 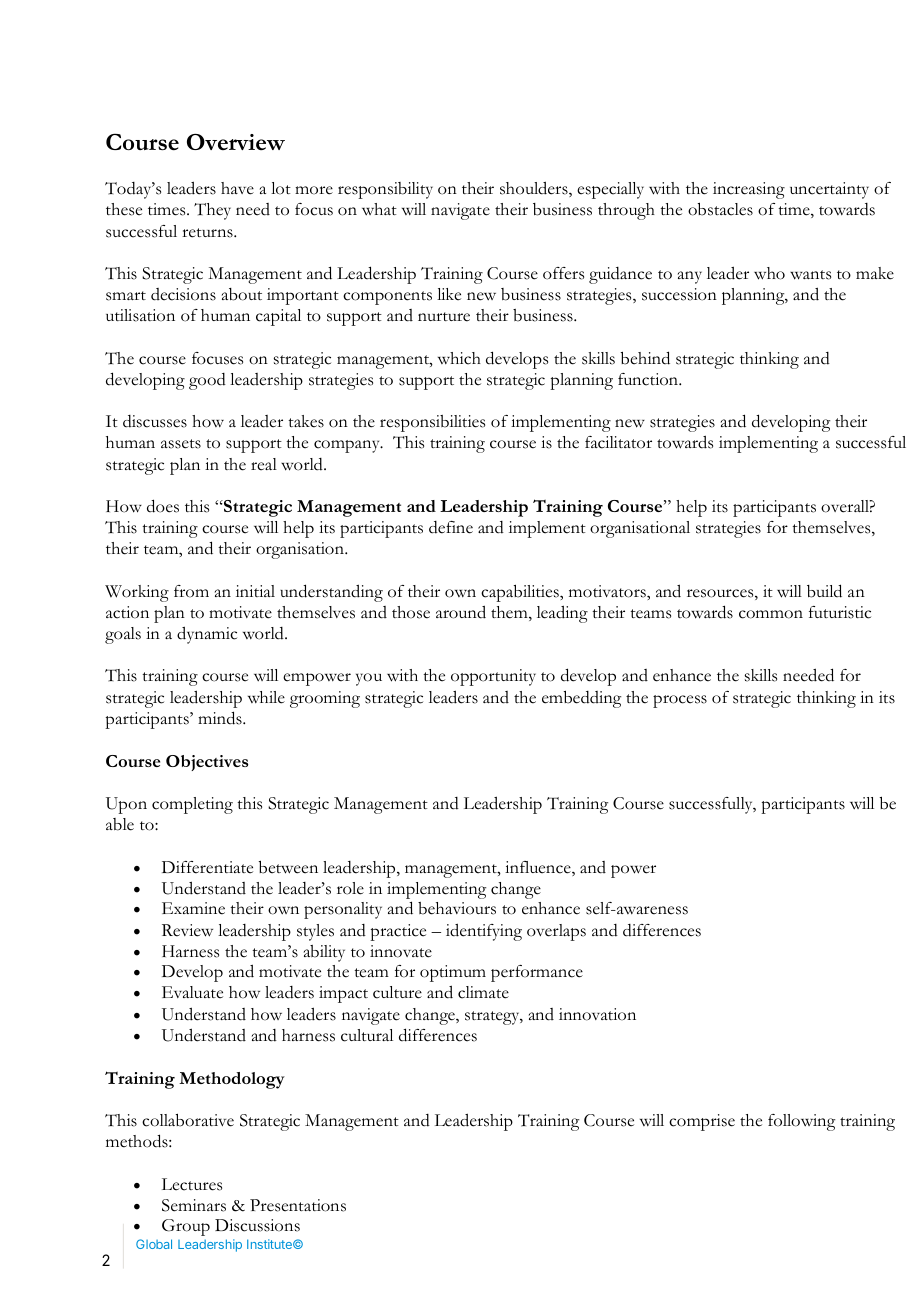 I want to click on Seminars, so click(x=194, y=1205).
